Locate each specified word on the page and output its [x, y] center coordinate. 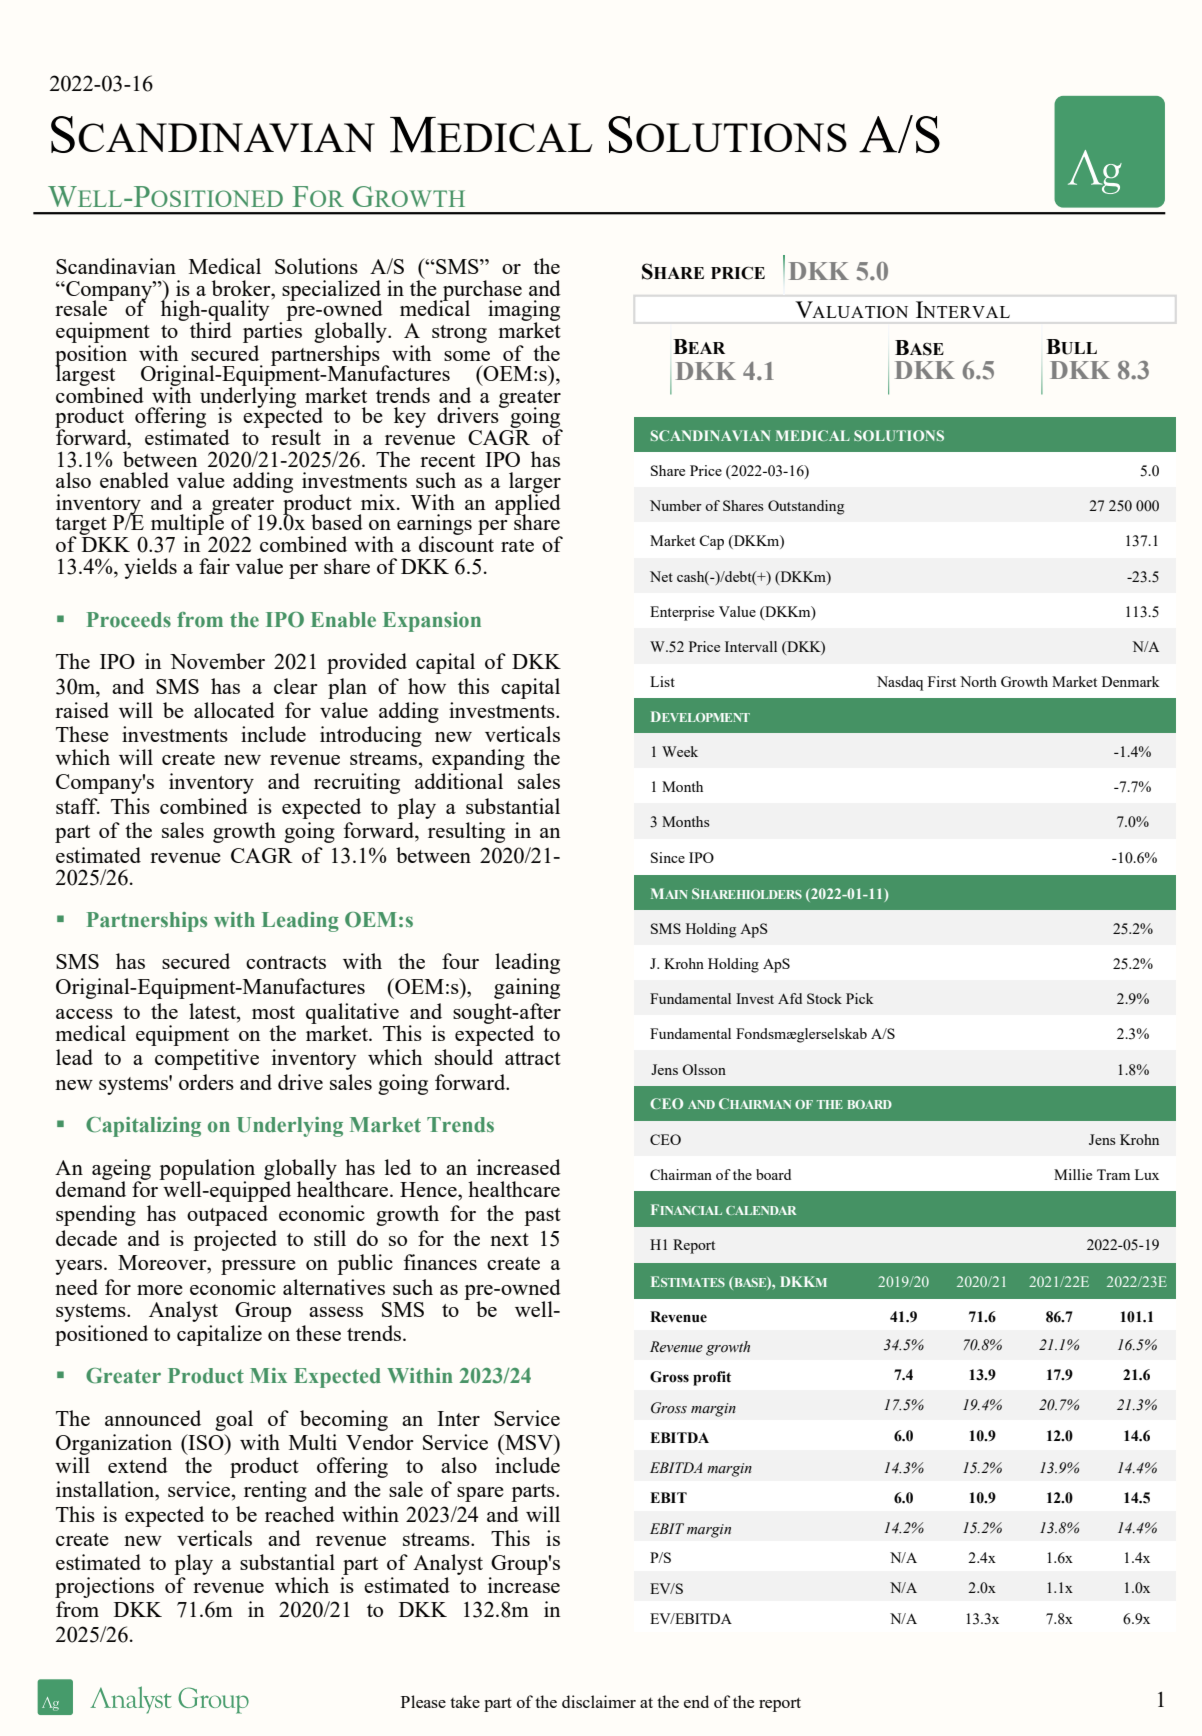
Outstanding [806, 507]
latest [213, 1011]
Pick [860, 998]
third [211, 329]
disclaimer [599, 1701]
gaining [527, 988]
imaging [524, 311]
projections [104, 1587]
